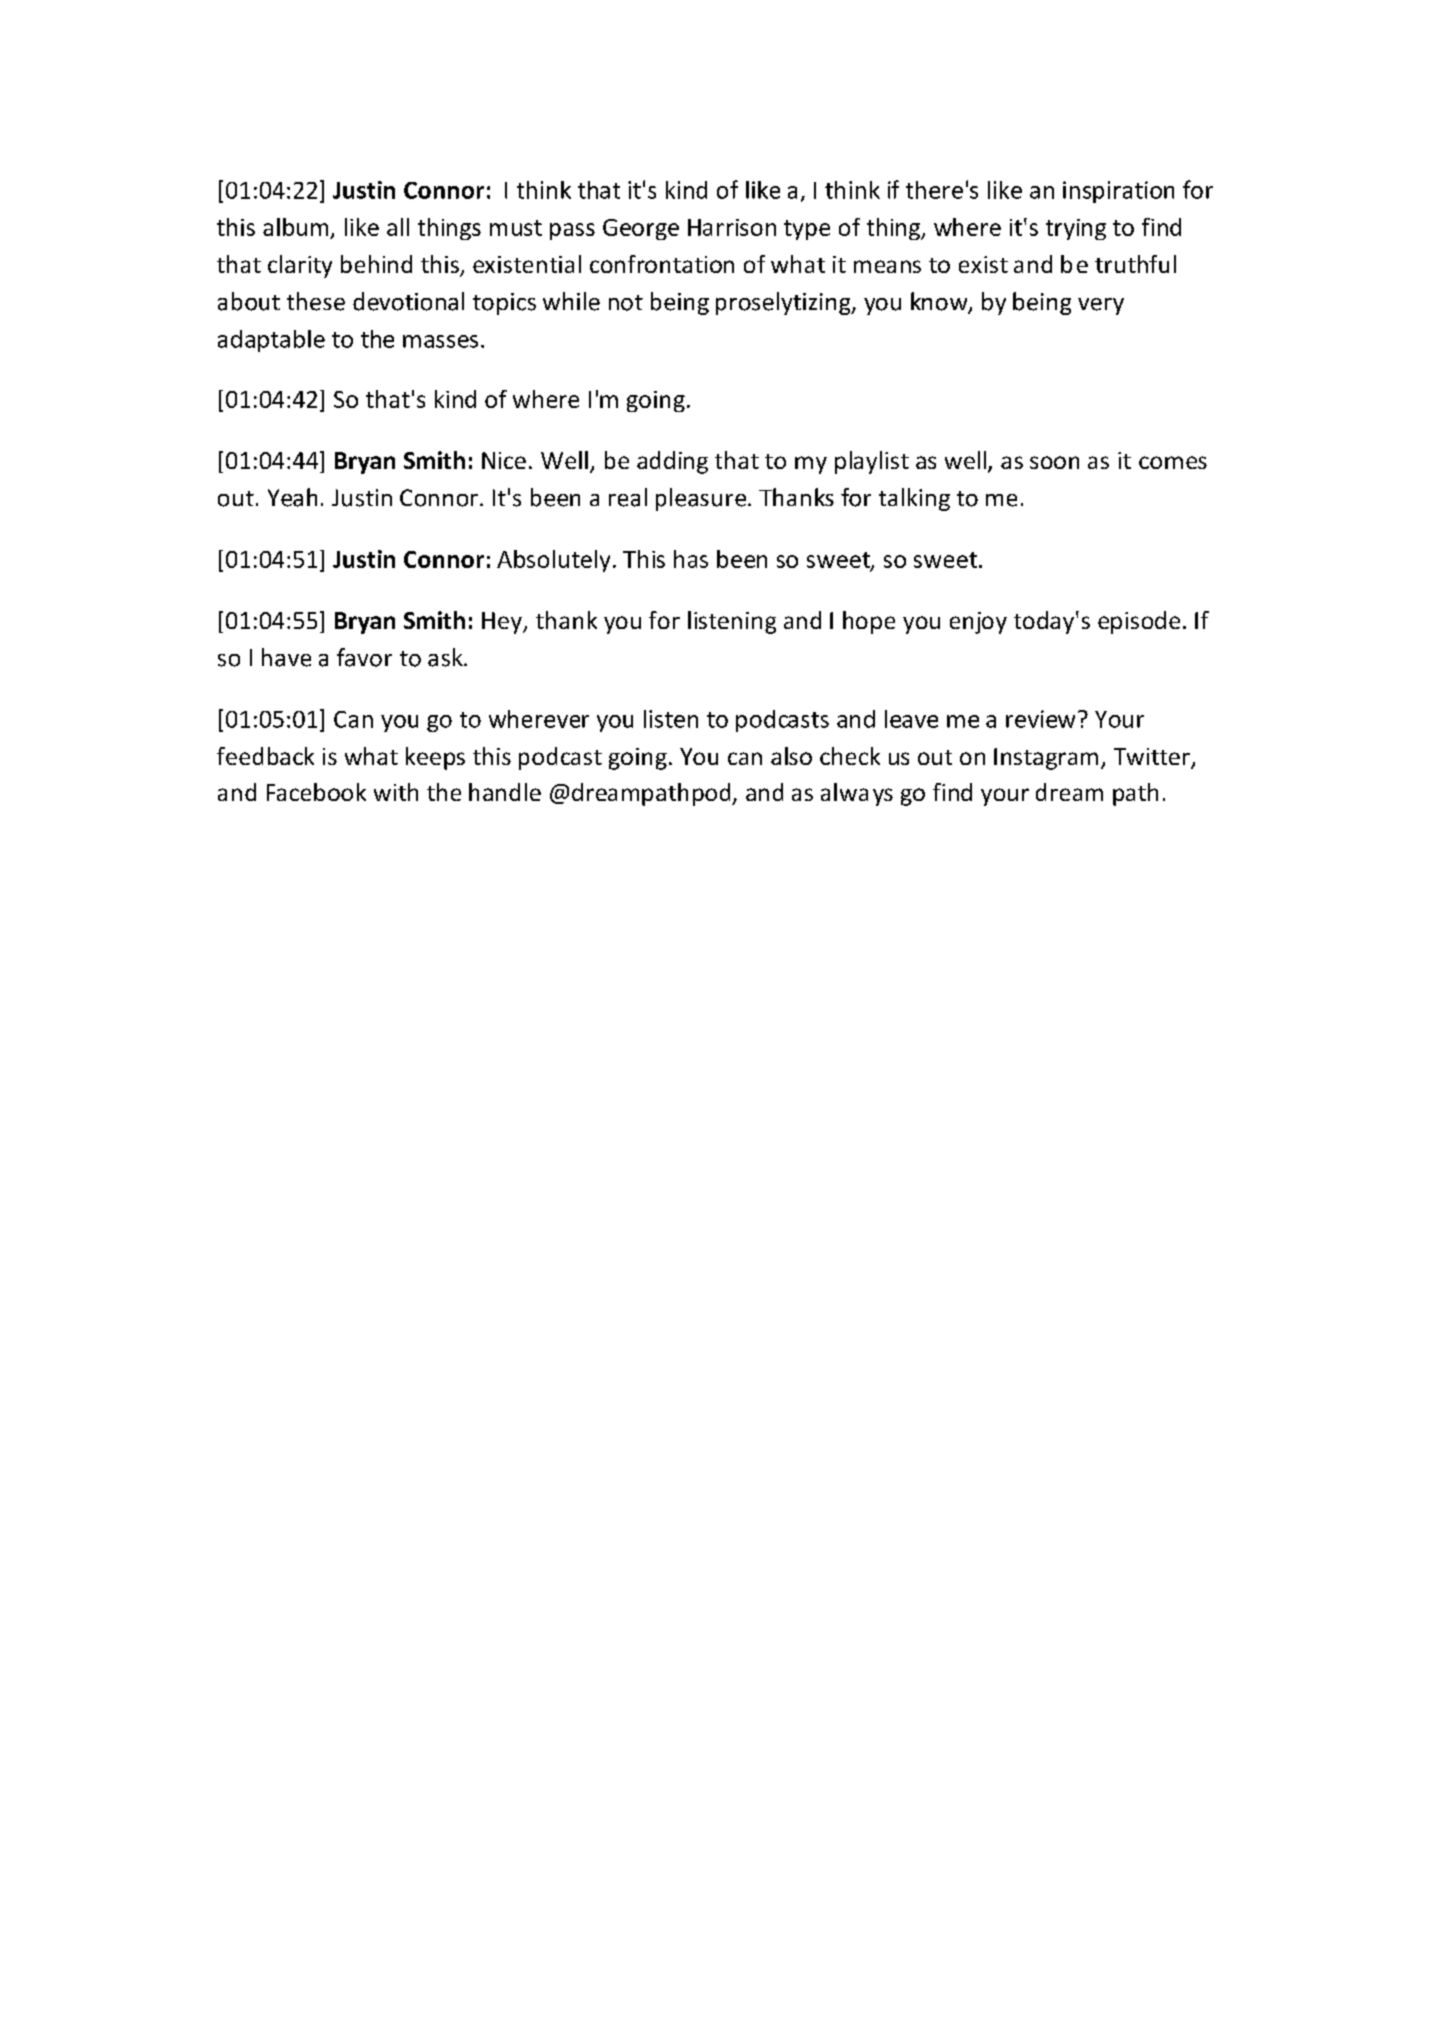 The width and height of the image is (1432, 2024). I want to click on Harrison, so click(732, 227).
